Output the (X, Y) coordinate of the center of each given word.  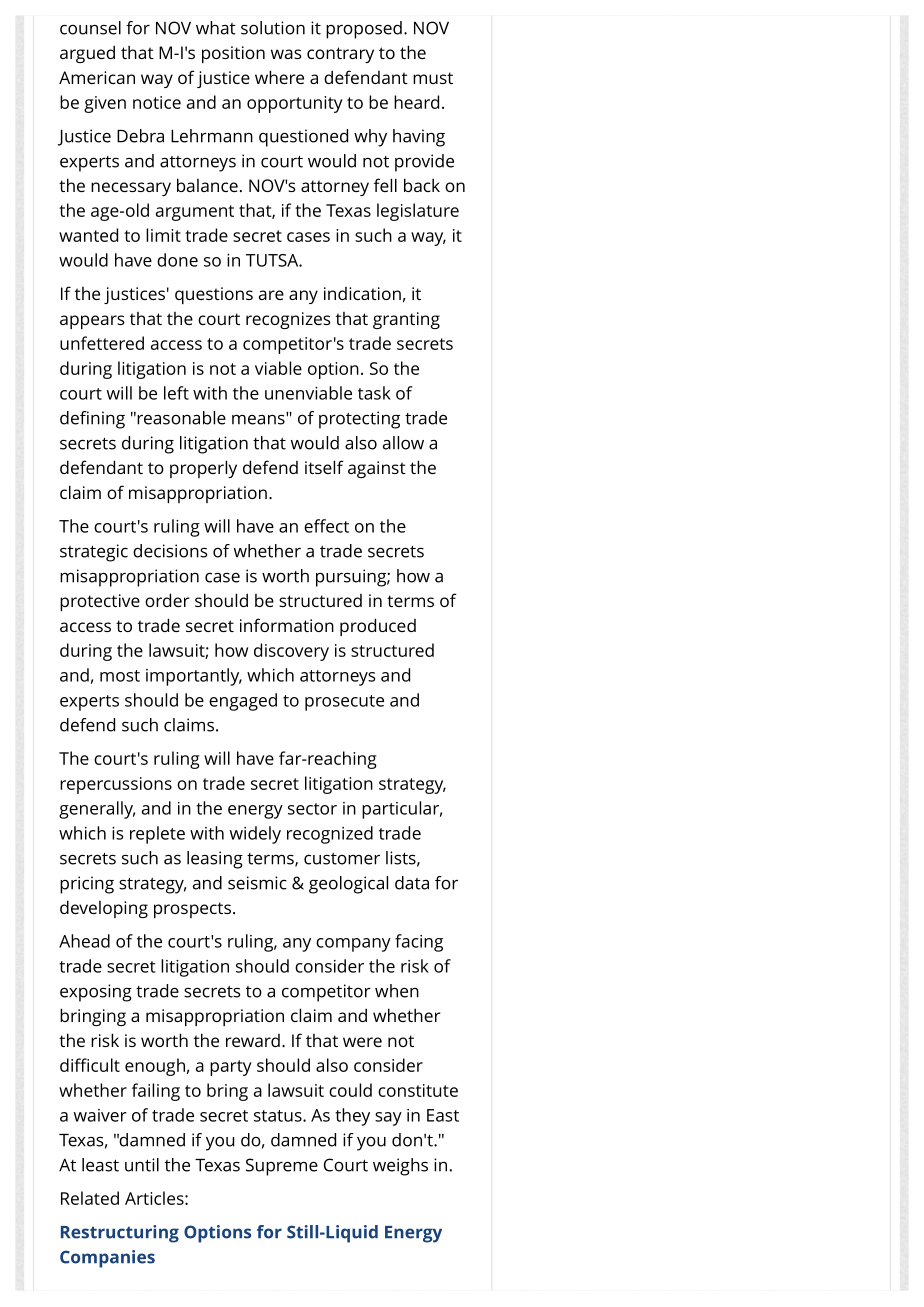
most (120, 676)
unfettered (102, 343)
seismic (257, 883)
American (97, 77)
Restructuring (120, 1234)
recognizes (288, 320)
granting (406, 320)
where (279, 77)
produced (378, 627)
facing (419, 943)
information (287, 625)
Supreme (282, 1167)
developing (104, 909)
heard (416, 102)
